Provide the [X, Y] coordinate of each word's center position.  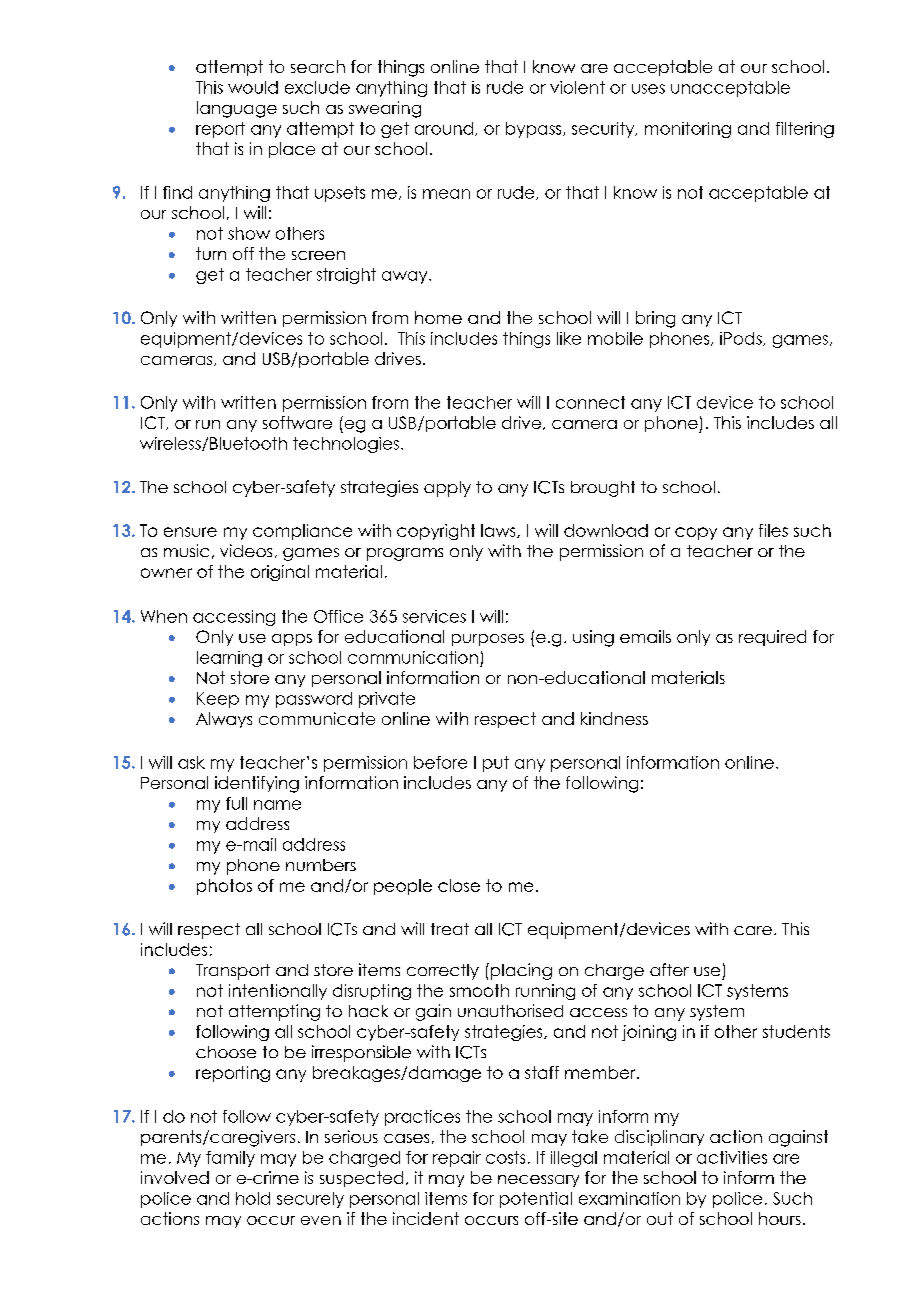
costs [505, 1157]
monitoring [688, 130]
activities [732, 1157]
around [444, 128]
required [772, 638]
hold [253, 1198]
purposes [488, 640]
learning [229, 659]
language [237, 109]
